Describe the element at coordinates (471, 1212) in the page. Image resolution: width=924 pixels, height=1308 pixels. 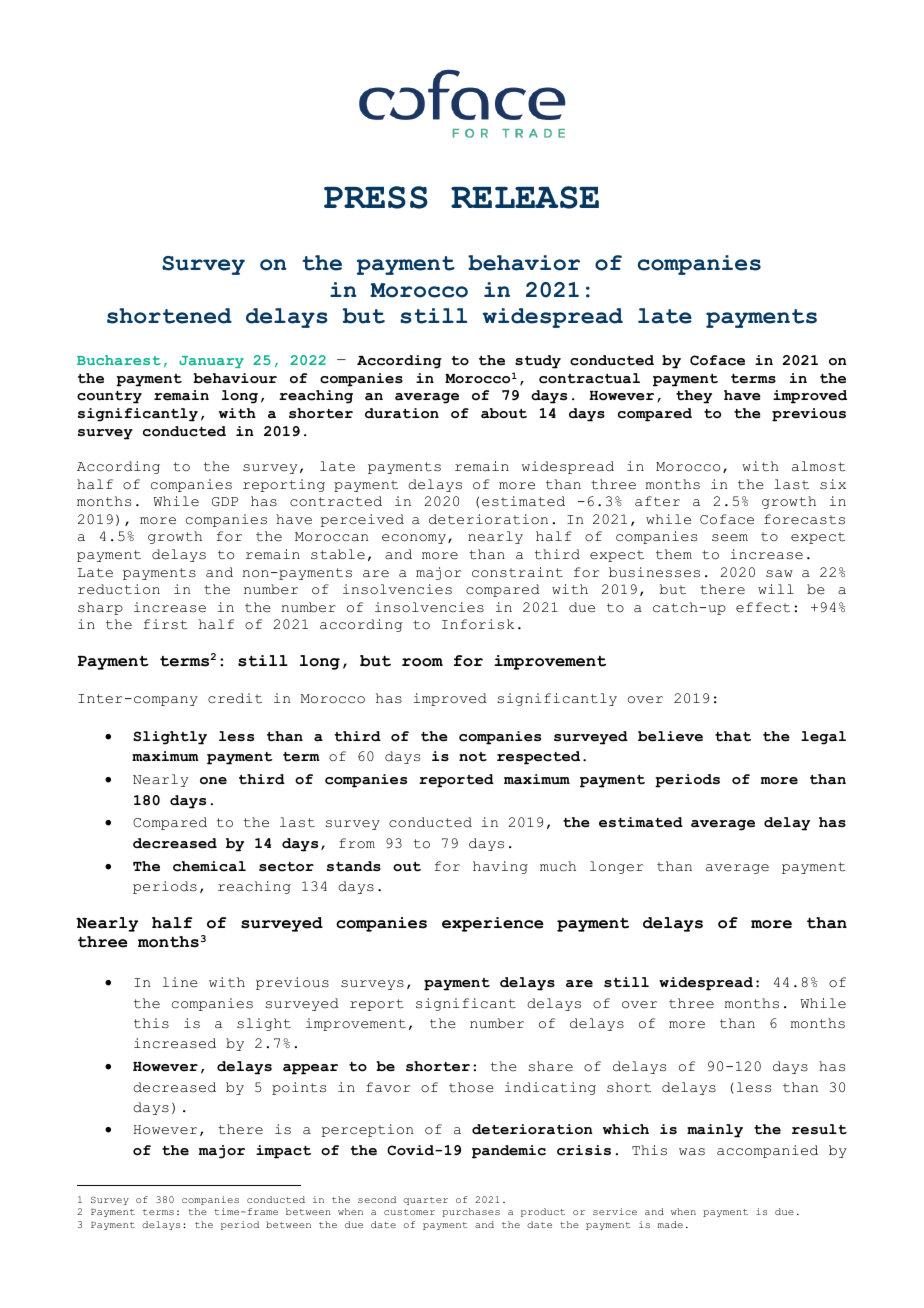
I see `purchases` at that location.
